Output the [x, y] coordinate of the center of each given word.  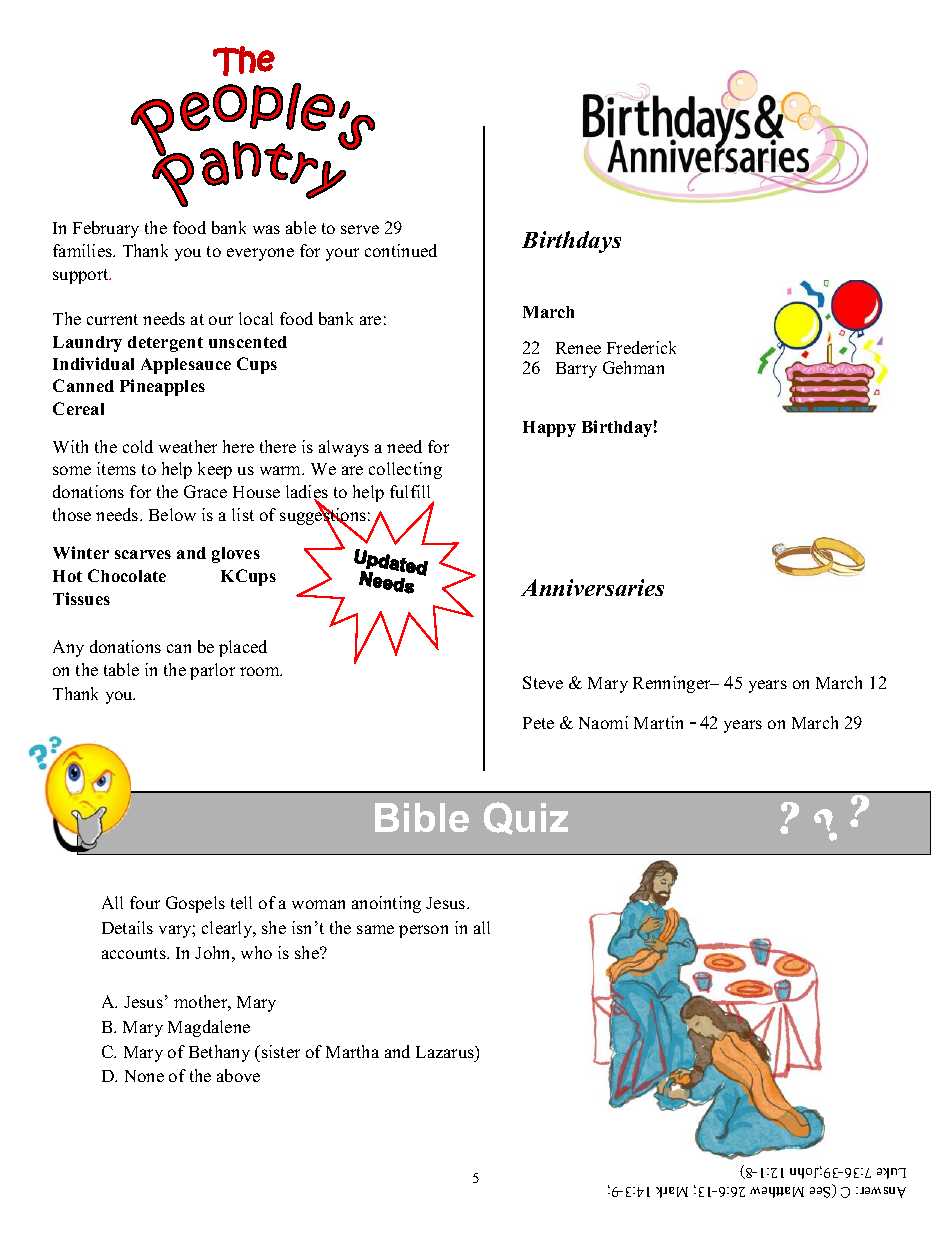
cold [138, 446]
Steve [543, 682]
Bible [422, 817]
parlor [212, 671]
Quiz [526, 818]
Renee [578, 348]
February [106, 229]
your [342, 254]
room [261, 671]
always [344, 448]
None [144, 1076]
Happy [549, 429]
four [145, 902]
